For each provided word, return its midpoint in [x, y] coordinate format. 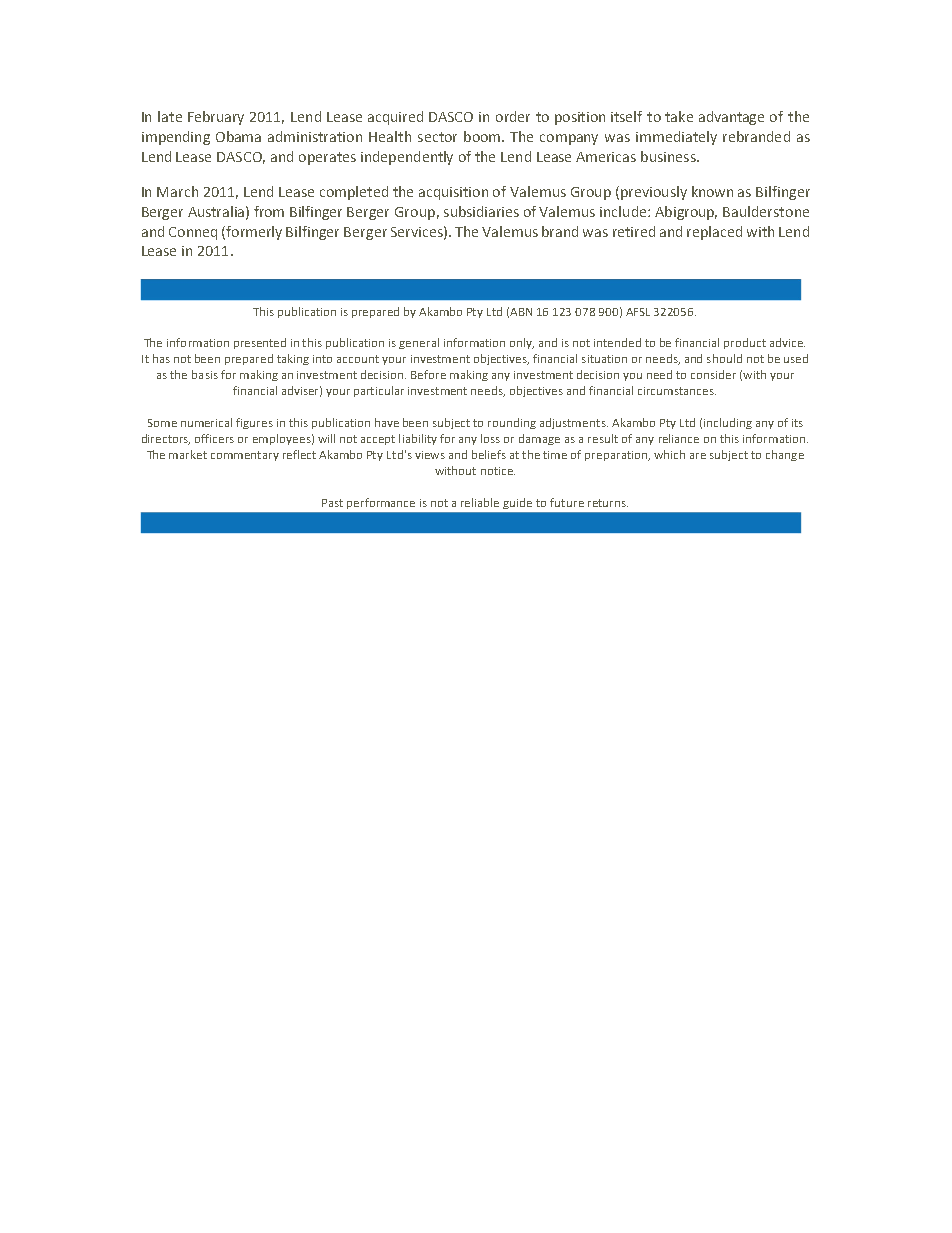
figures [254, 423]
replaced [714, 233]
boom [482, 136]
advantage [731, 118]
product [745, 343]
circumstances [677, 391]
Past [332, 503]
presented [260, 343]
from [269, 211]
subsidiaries [481, 211]
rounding [512, 423]
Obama [238, 136]
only [522, 343]
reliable [480, 502]
